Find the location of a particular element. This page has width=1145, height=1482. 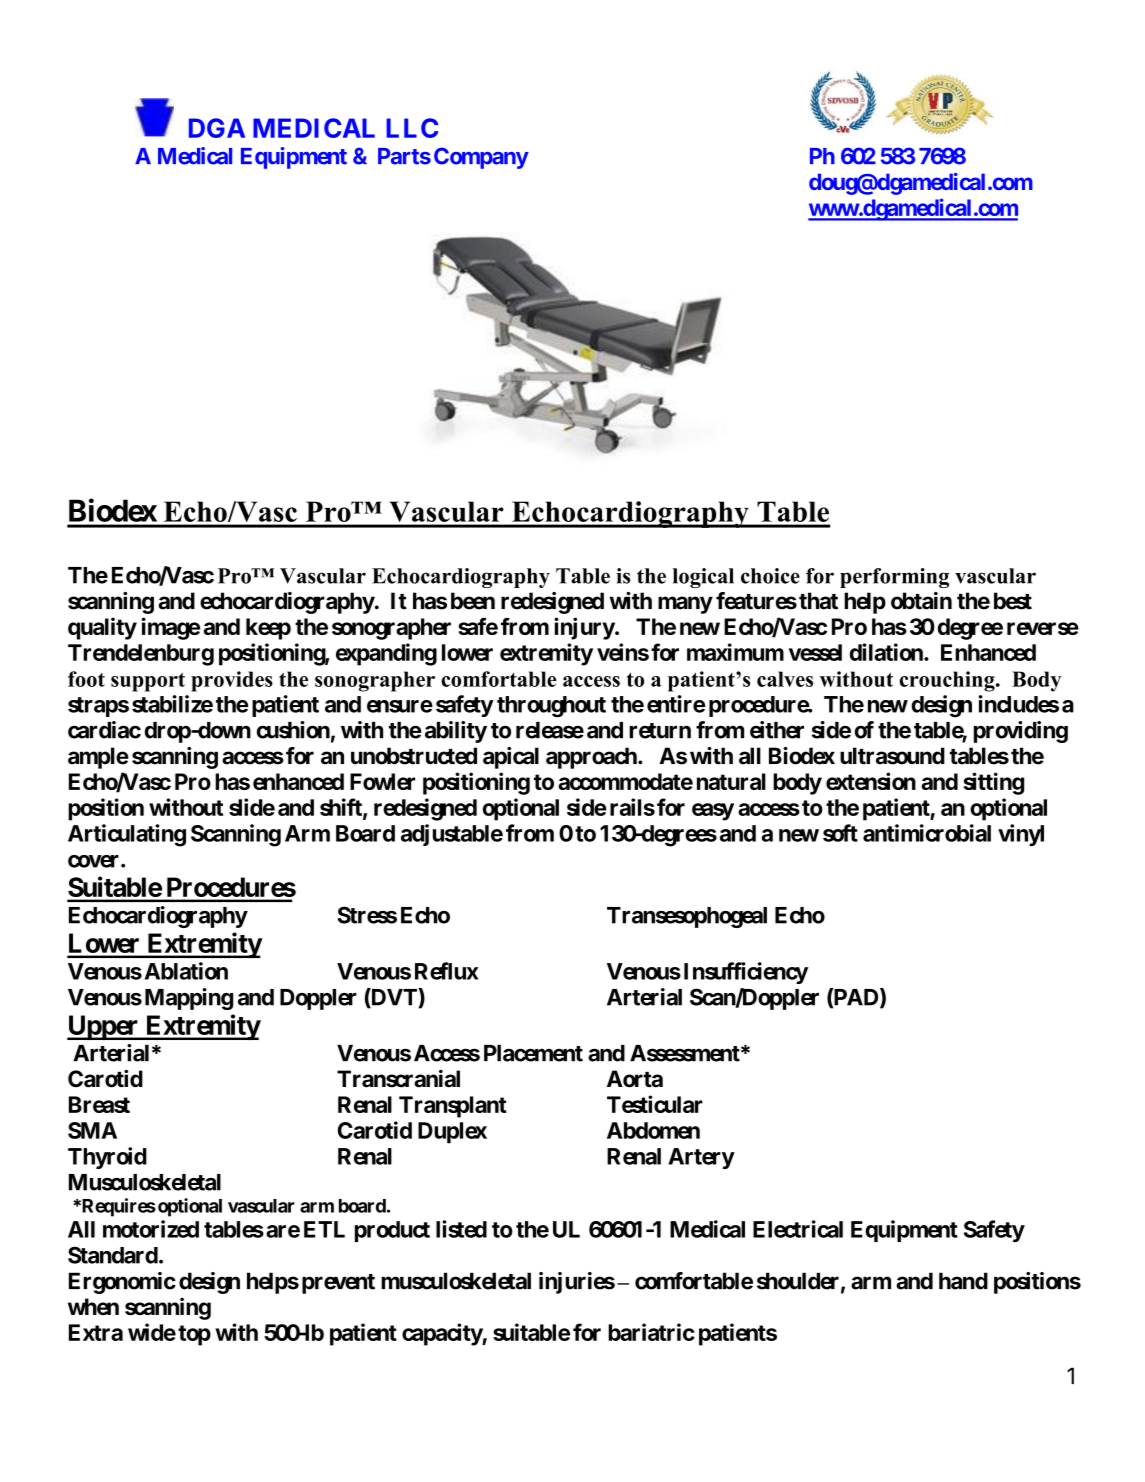

listed is located at coordinates (461, 1229).
